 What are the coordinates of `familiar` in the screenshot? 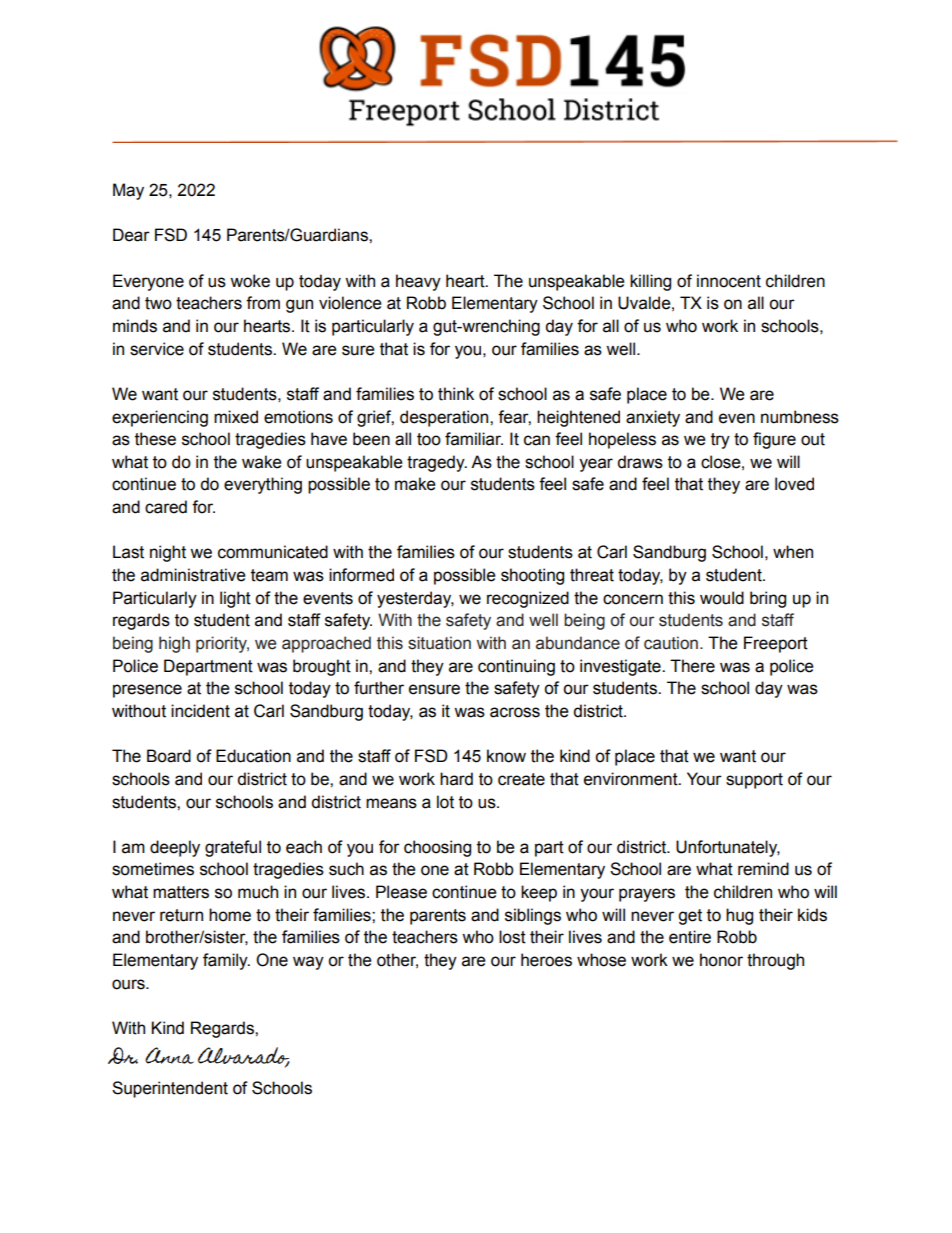 It's located at (474, 439).
